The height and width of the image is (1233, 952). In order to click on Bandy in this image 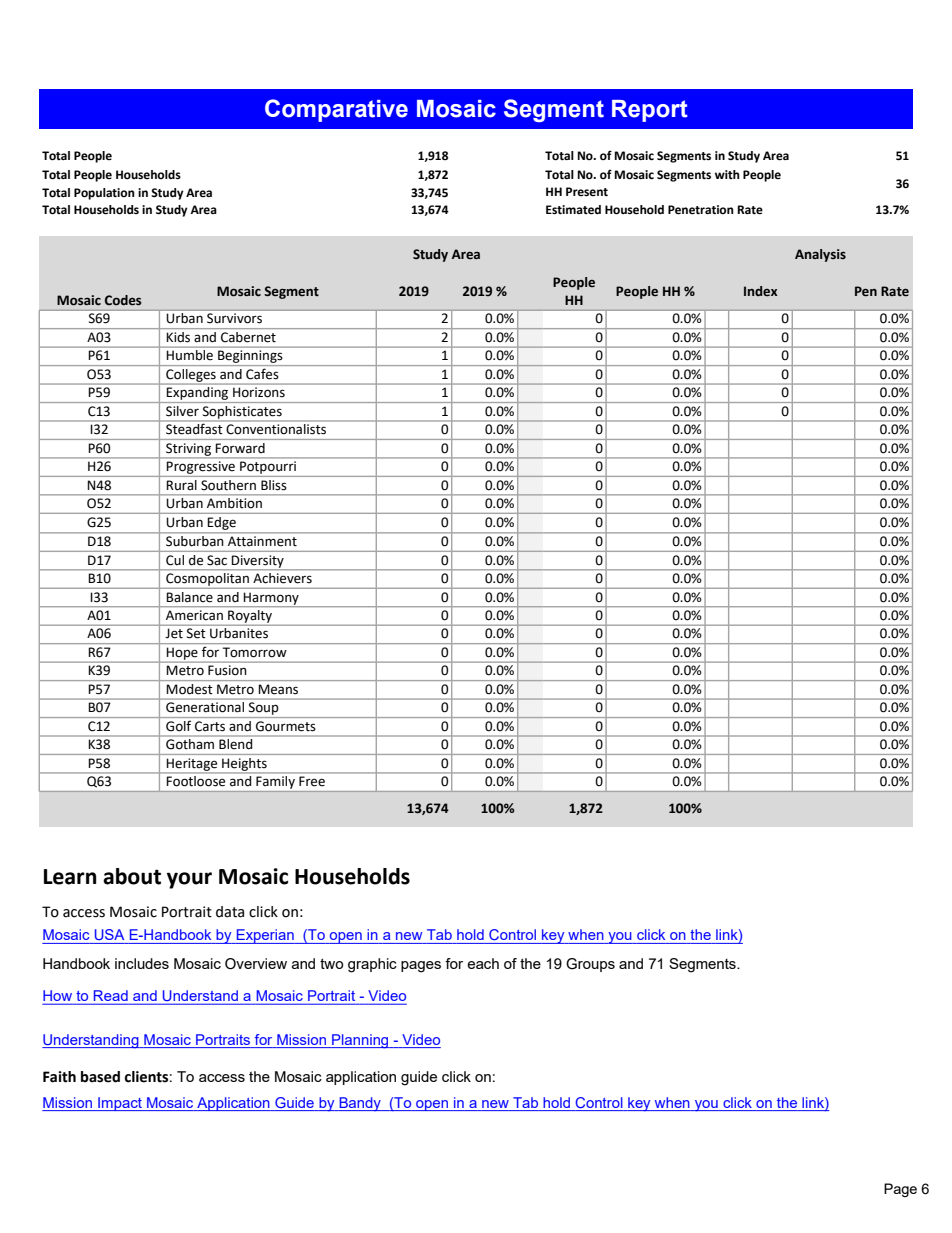, I will do `click(360, 1104)`.
